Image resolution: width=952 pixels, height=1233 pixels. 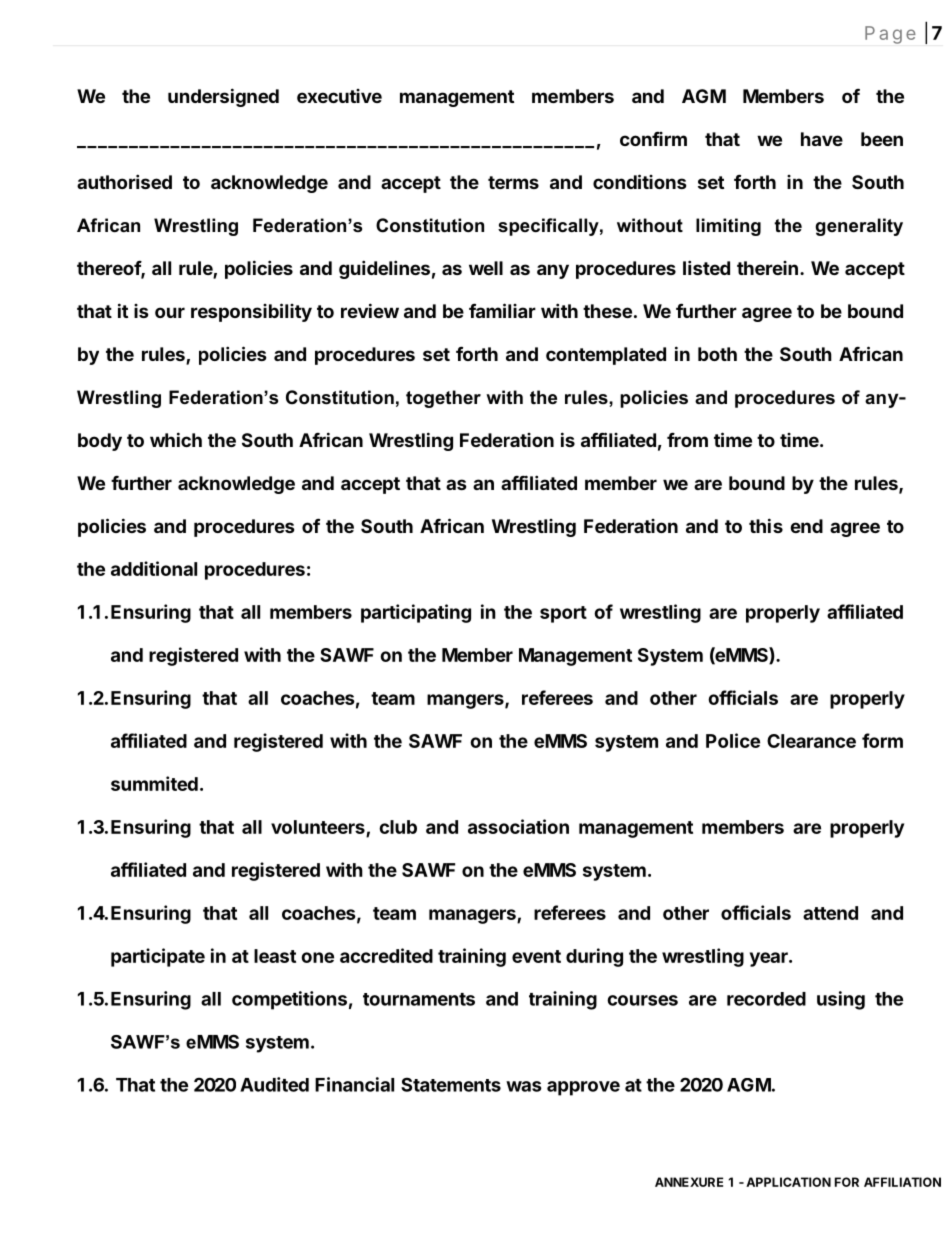 I want to click on APPLICATION, so click(x=788, y=1182).
